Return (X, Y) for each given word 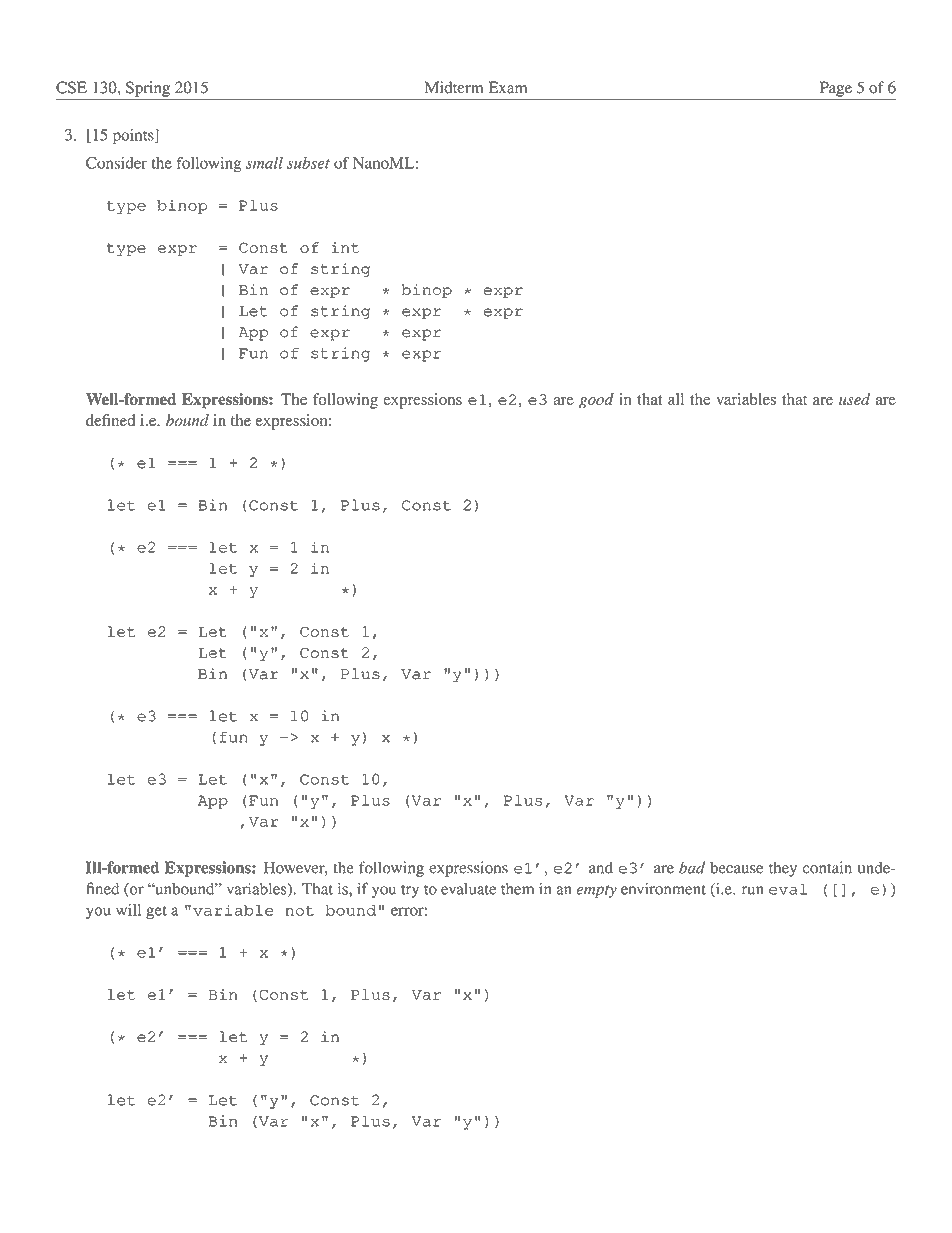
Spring (148, 89)
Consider (116, 163)
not (300, 911)
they (783, 869)
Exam (507, 87)
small (264, 163)
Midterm (454, 87)
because (736, 867)
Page (836, 89)
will (129, 910)
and (601, 867)
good (596, 401)
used (854, 399)
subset (308, 163)
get (156, 912)
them (517, 889)
